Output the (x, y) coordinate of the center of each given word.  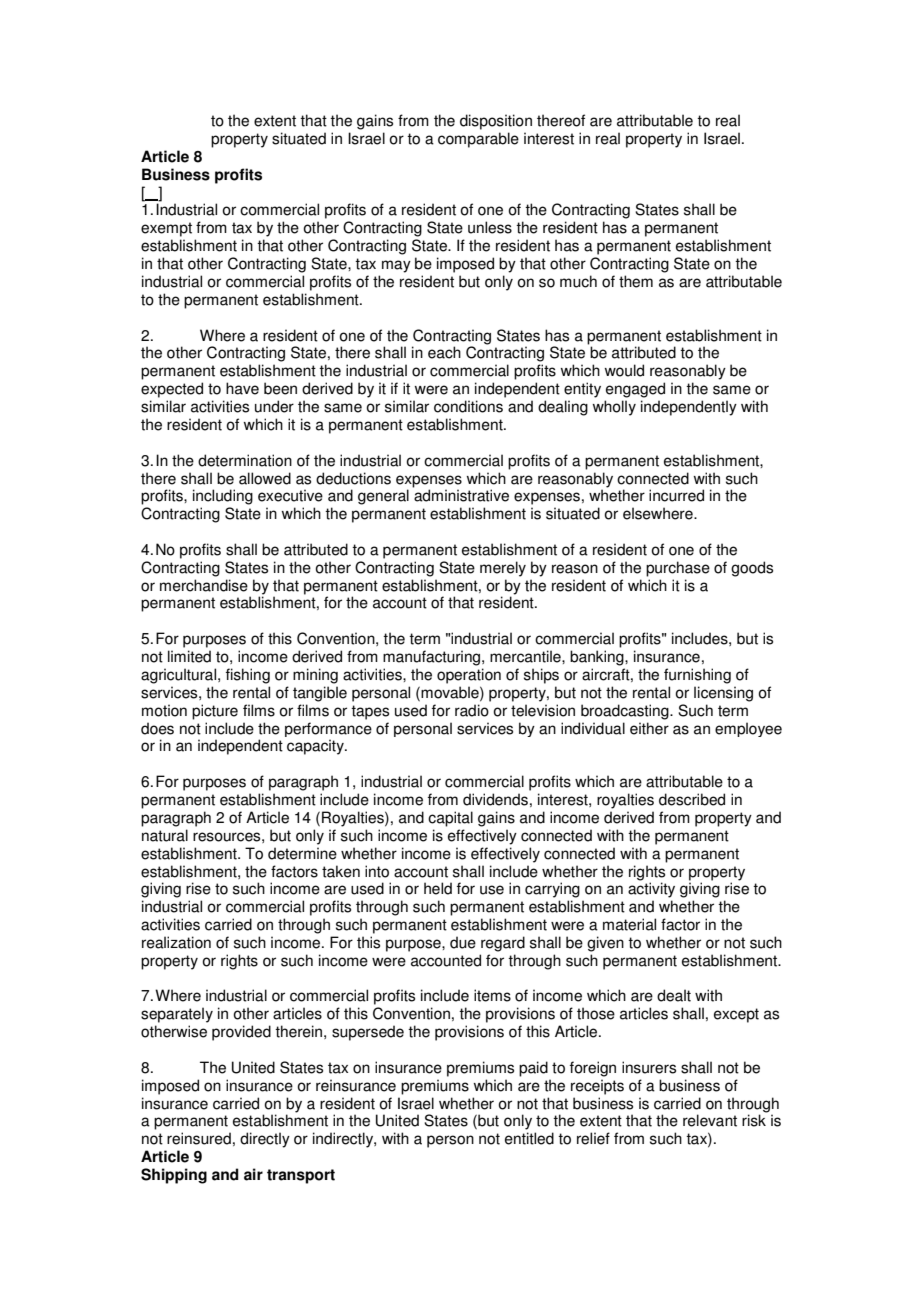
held (438, 888)
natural (165, 835)
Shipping (174, 1176)
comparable (478, 140)
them (636, 281)
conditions (468, 406)
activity (651, 889)
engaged (635, 390)
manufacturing (433, 658)
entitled (529, 1138)
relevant (710, 1120)
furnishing (697, 676)
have (242, 388)
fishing (248, 676)
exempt (166, 229)
